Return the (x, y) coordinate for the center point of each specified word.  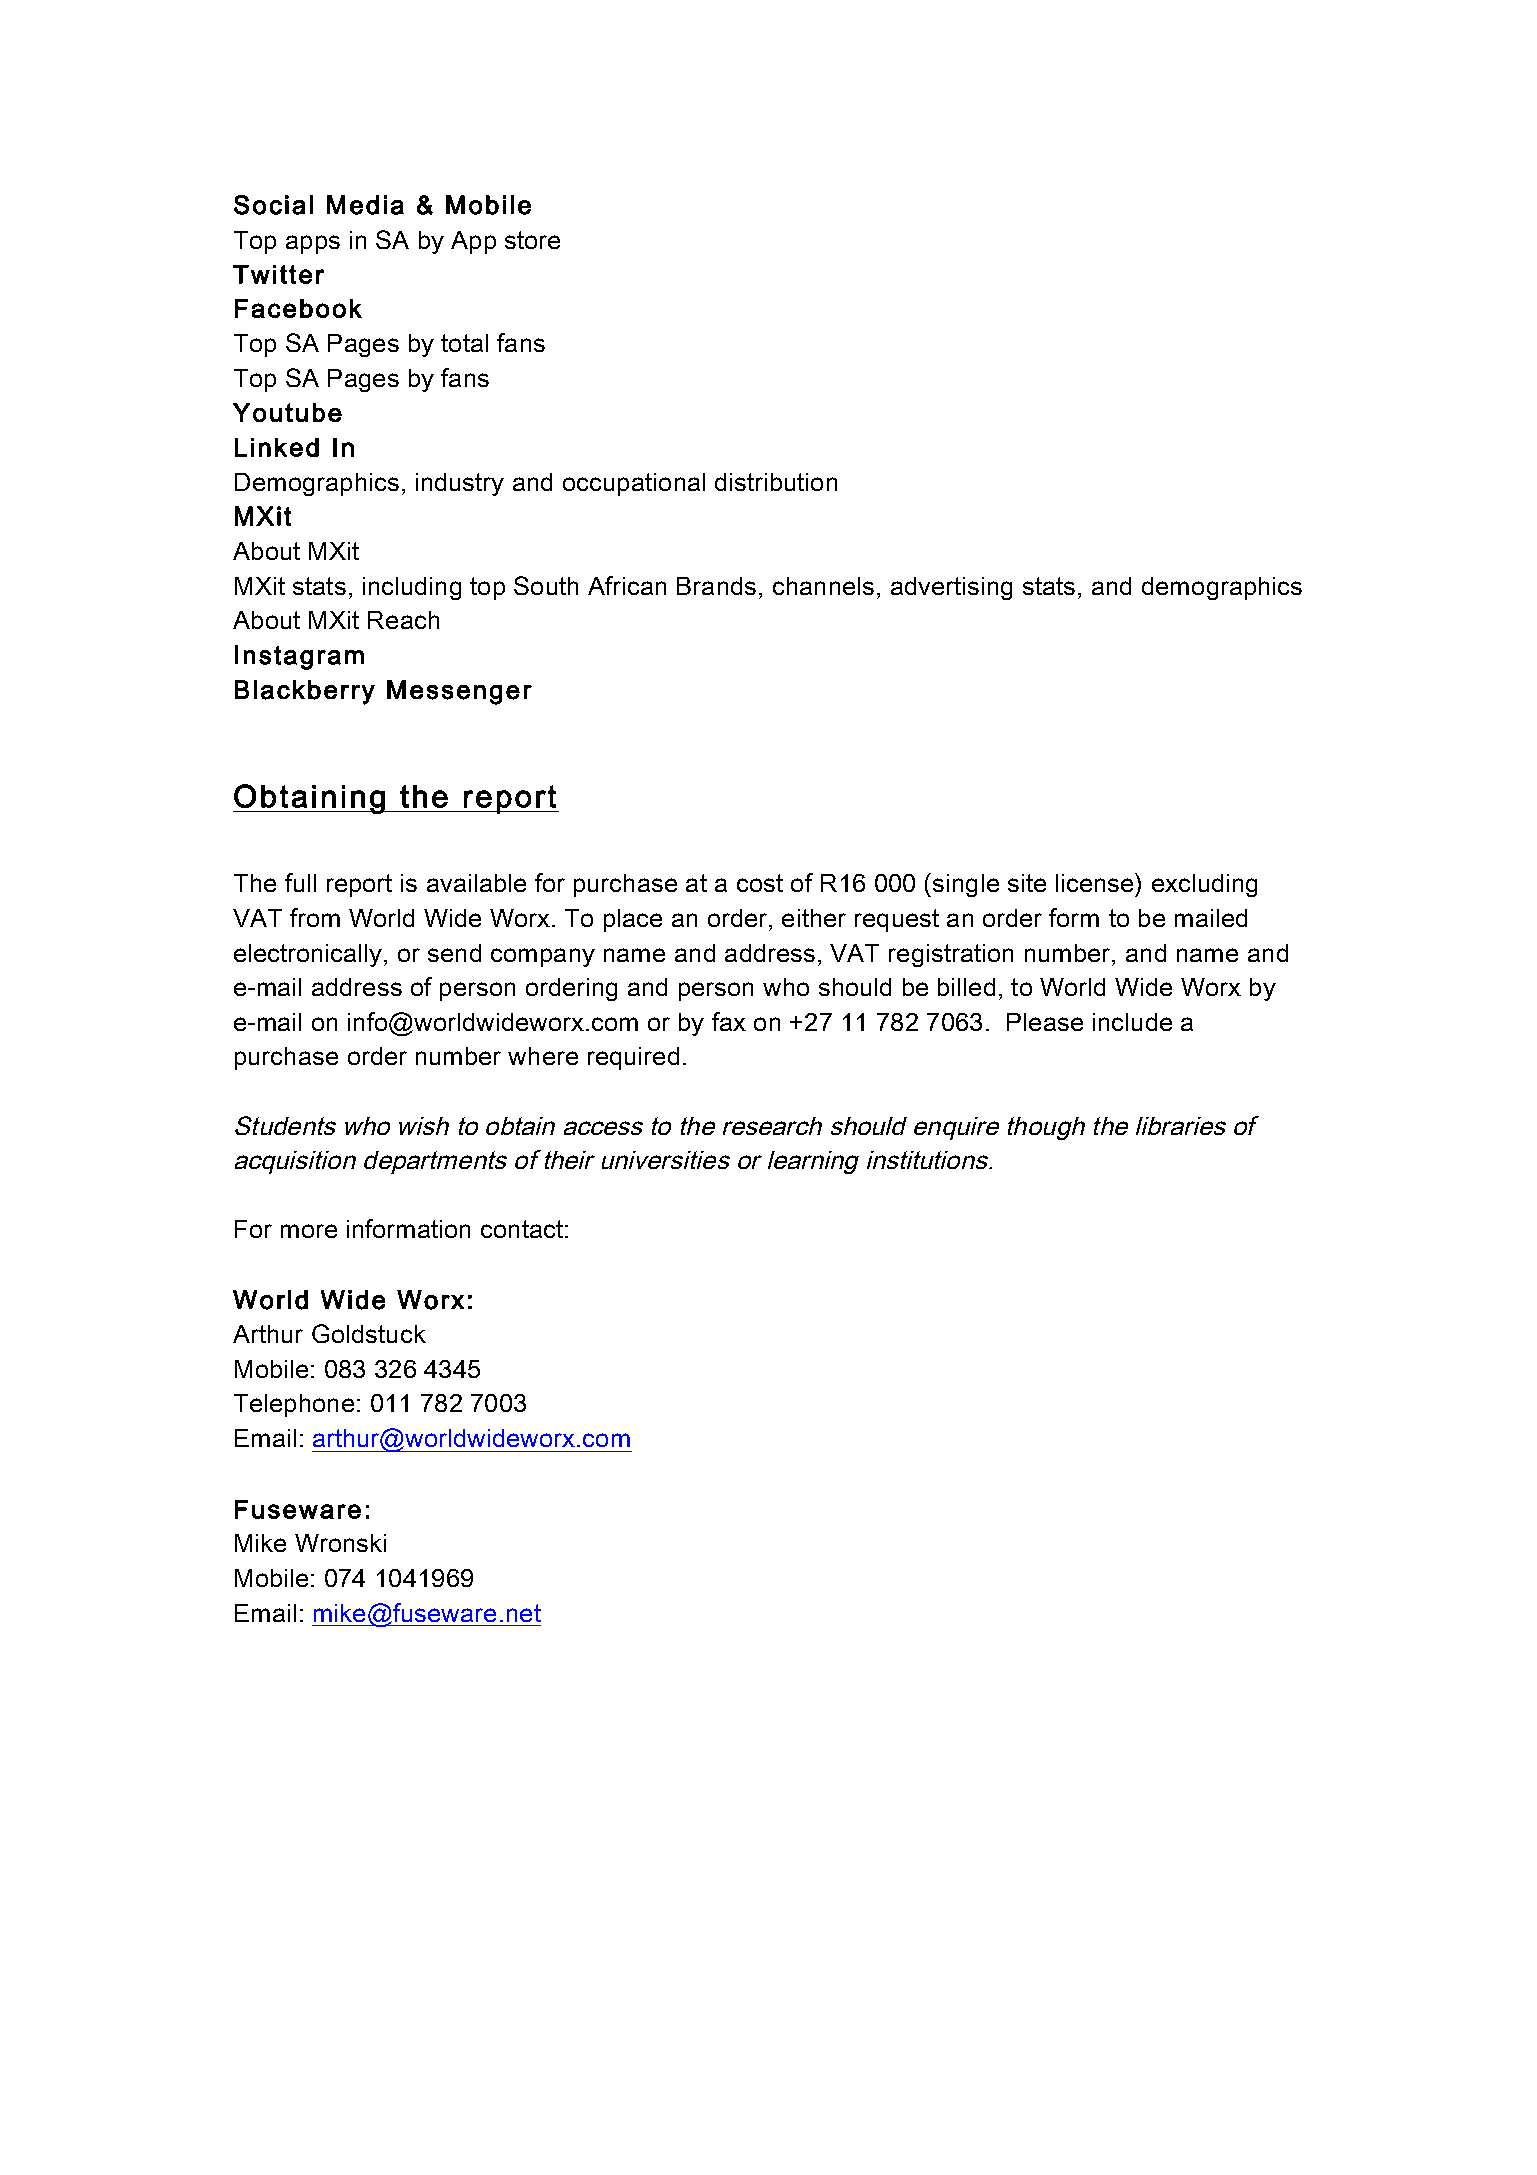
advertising (951, 588)
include (1132, 1022)
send (454, 953)
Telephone (294, 1405)
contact (522, 1229)
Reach (403, 620)
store (532, 240)
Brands (716, 586)
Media (365, 205)
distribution (776, 482)
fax (729, 1021)
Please (1045, 1022)
